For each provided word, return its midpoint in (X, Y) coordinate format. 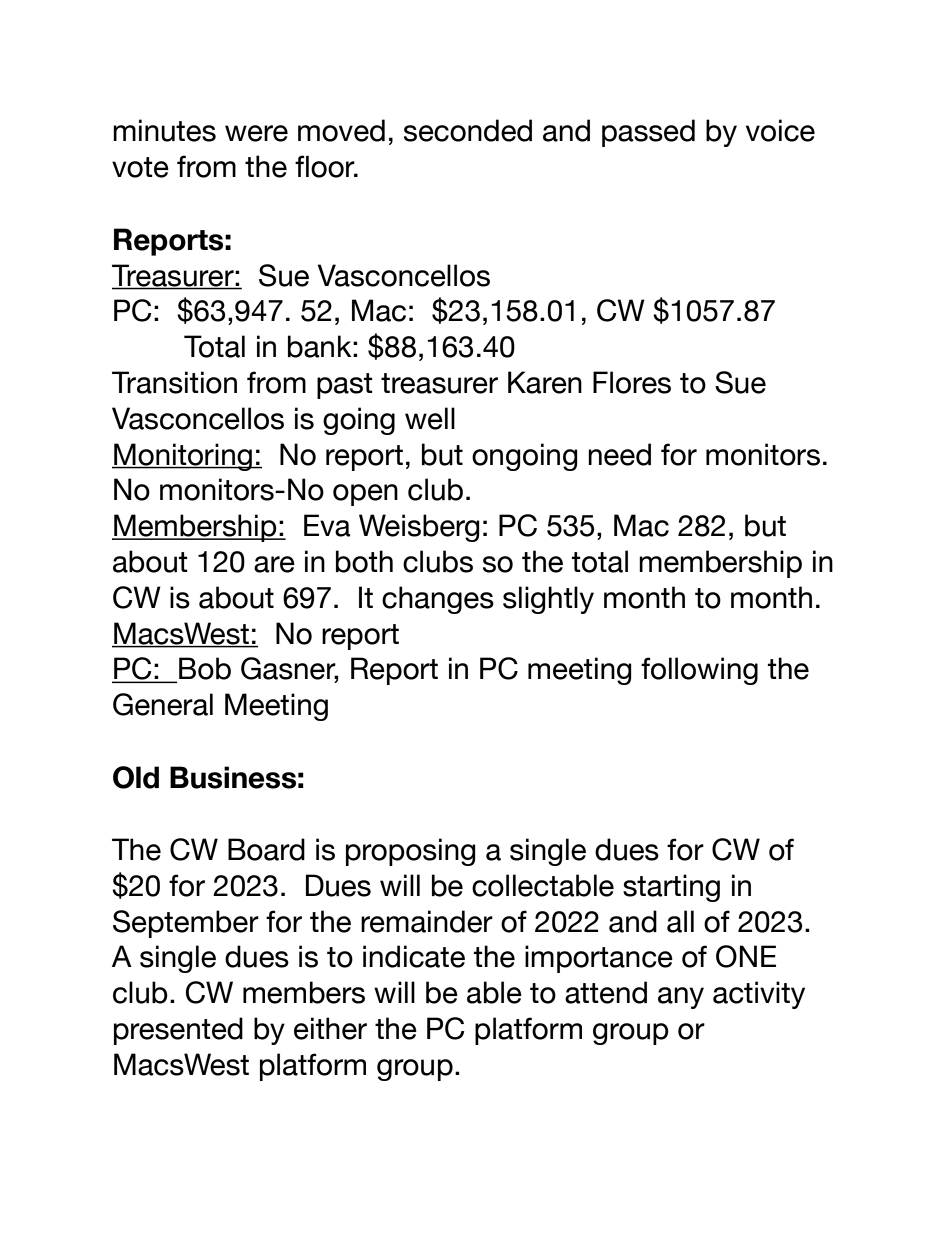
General (163, 704)
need (619, 454)
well (430, 418)
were (256, 133)
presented (178, 1031)
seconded (468, 130)
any (681, 998)
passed (648, 133)
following (699, 671)
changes (438, 600)
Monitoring (183, 457)
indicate (414, 956)
